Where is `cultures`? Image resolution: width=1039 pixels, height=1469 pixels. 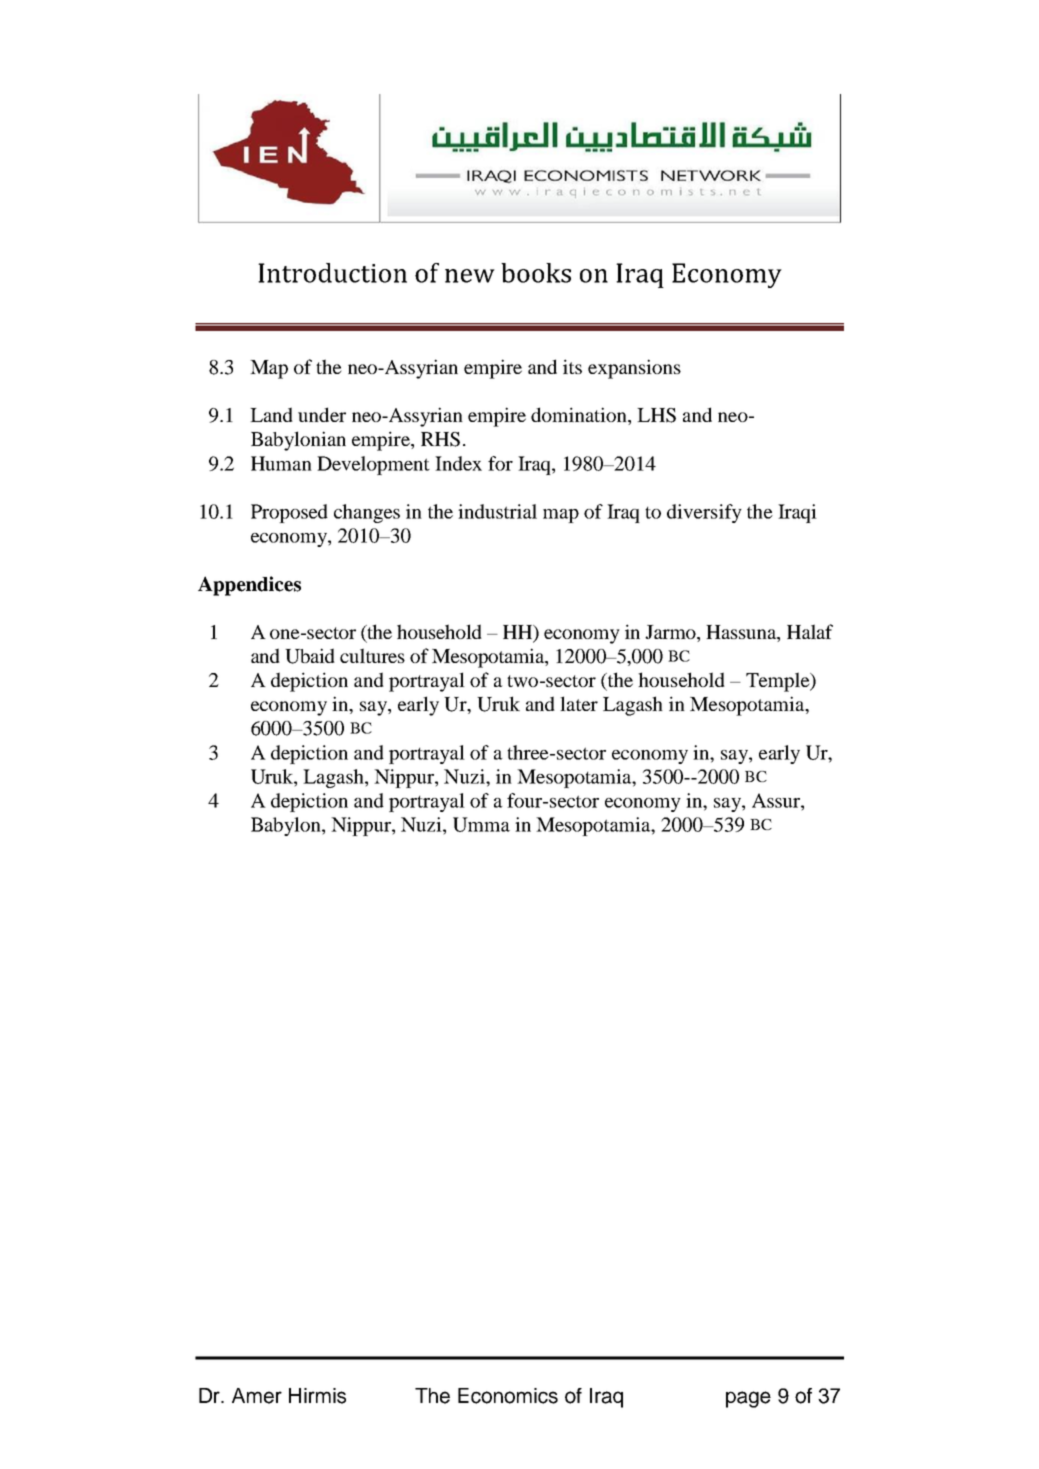 cultures is located at coordinates (372, 655).
